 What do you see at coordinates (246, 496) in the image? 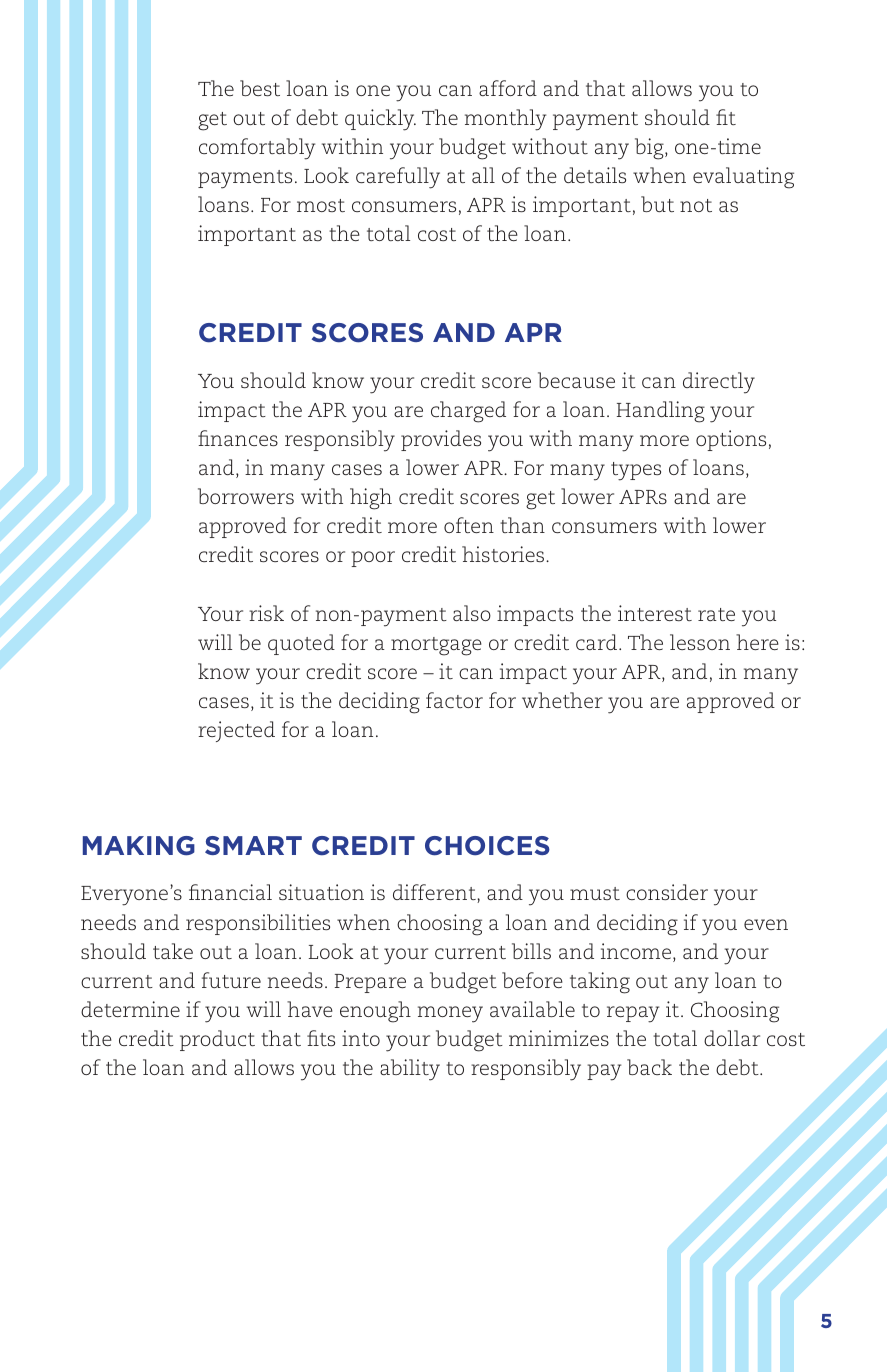
I see `borrowers` at bounding box center [246, 496].
